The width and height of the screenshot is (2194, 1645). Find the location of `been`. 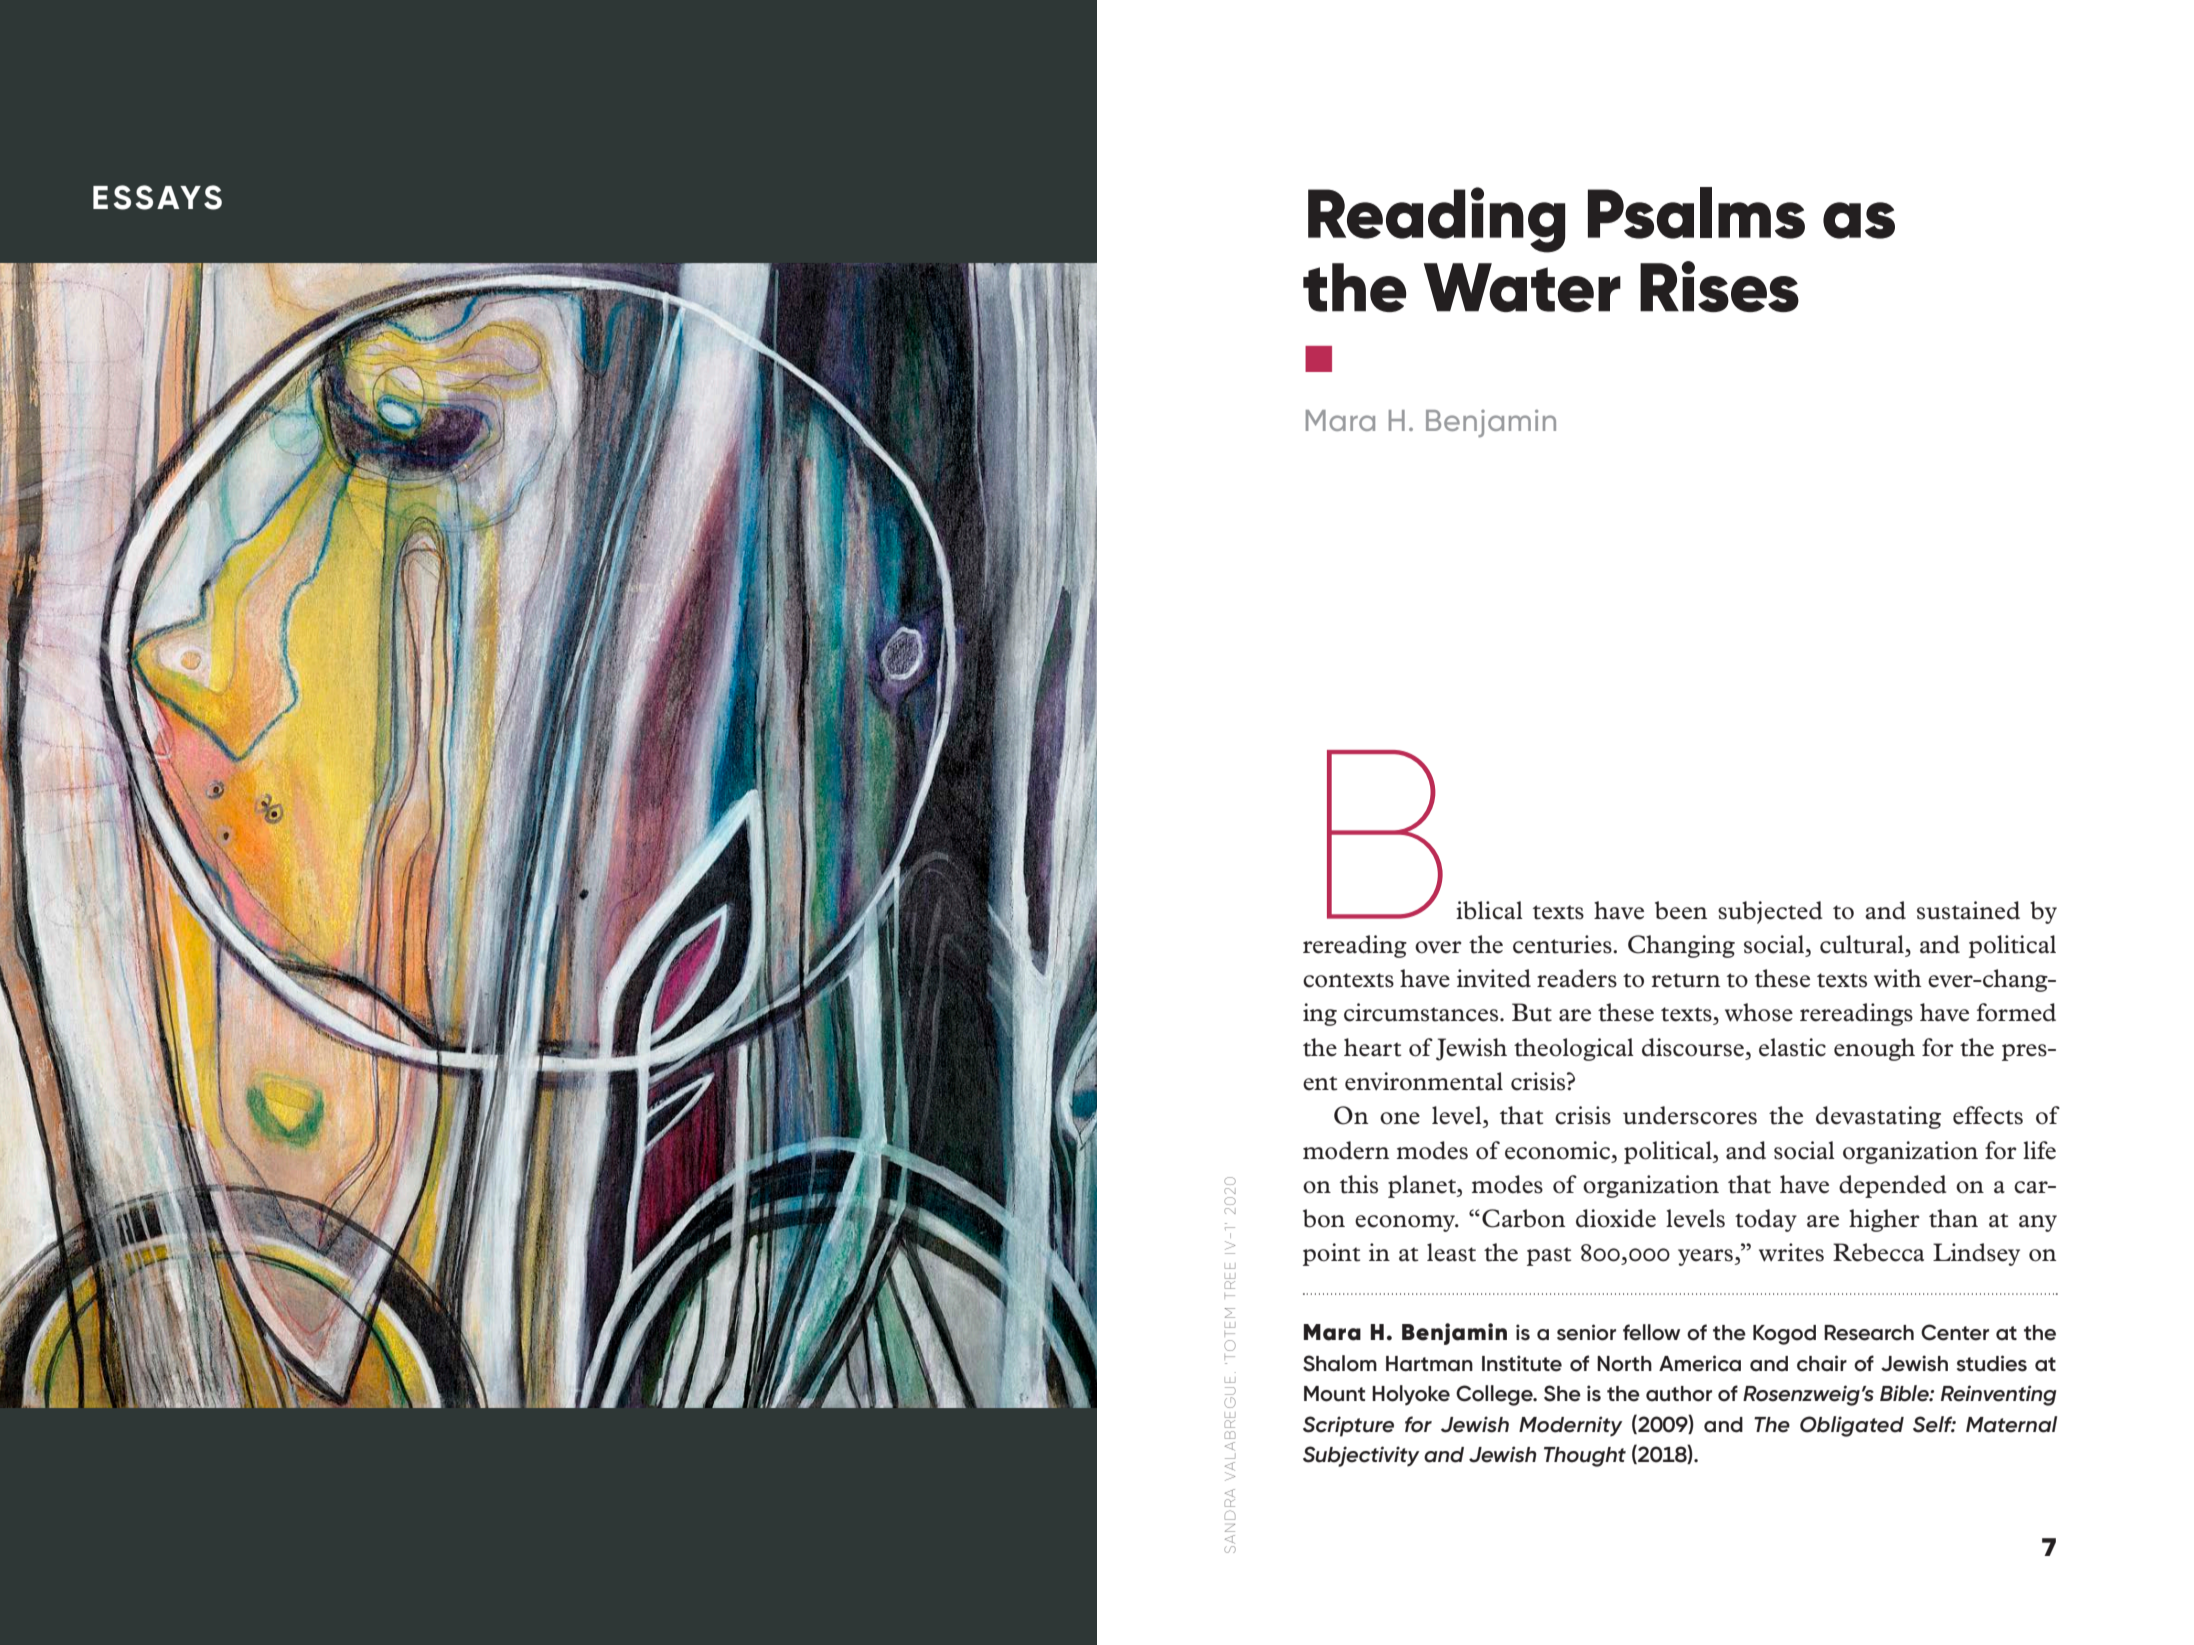

been is located at coordinates (1681, 910).
